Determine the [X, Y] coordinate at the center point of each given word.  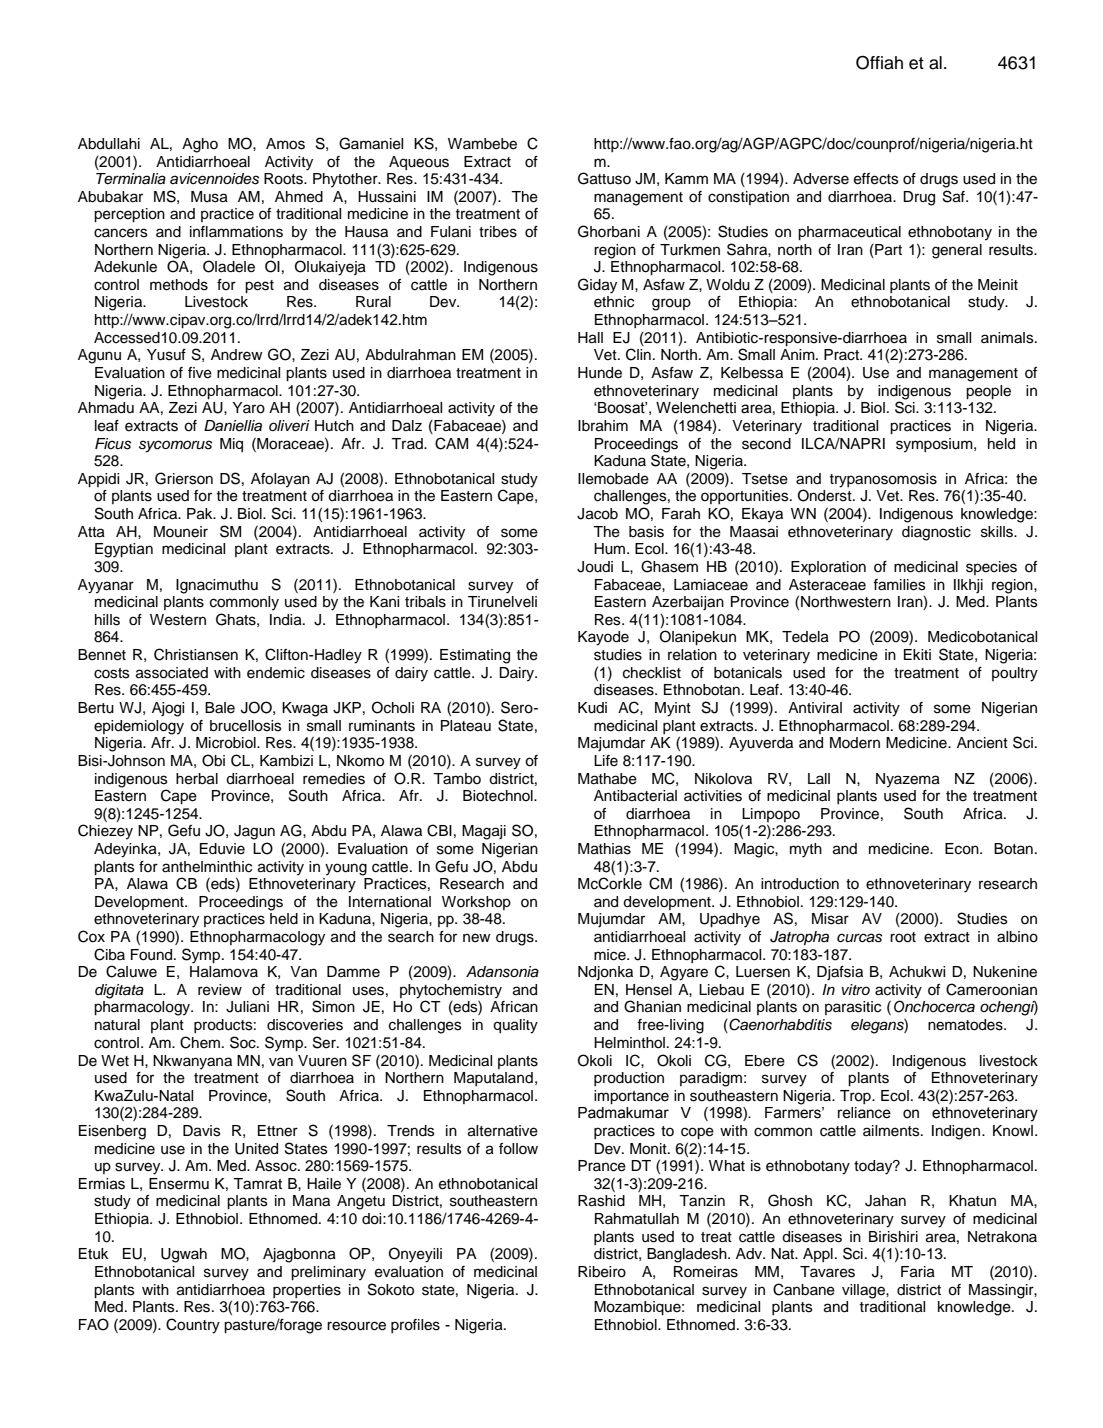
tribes [498, 232]
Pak [201, 514]
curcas [859, 938]
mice [611, 955]
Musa [209, 197]
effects [876, 179]
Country [193, 1326]
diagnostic [936, 533]
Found [153, 955]
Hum [611, 549]
